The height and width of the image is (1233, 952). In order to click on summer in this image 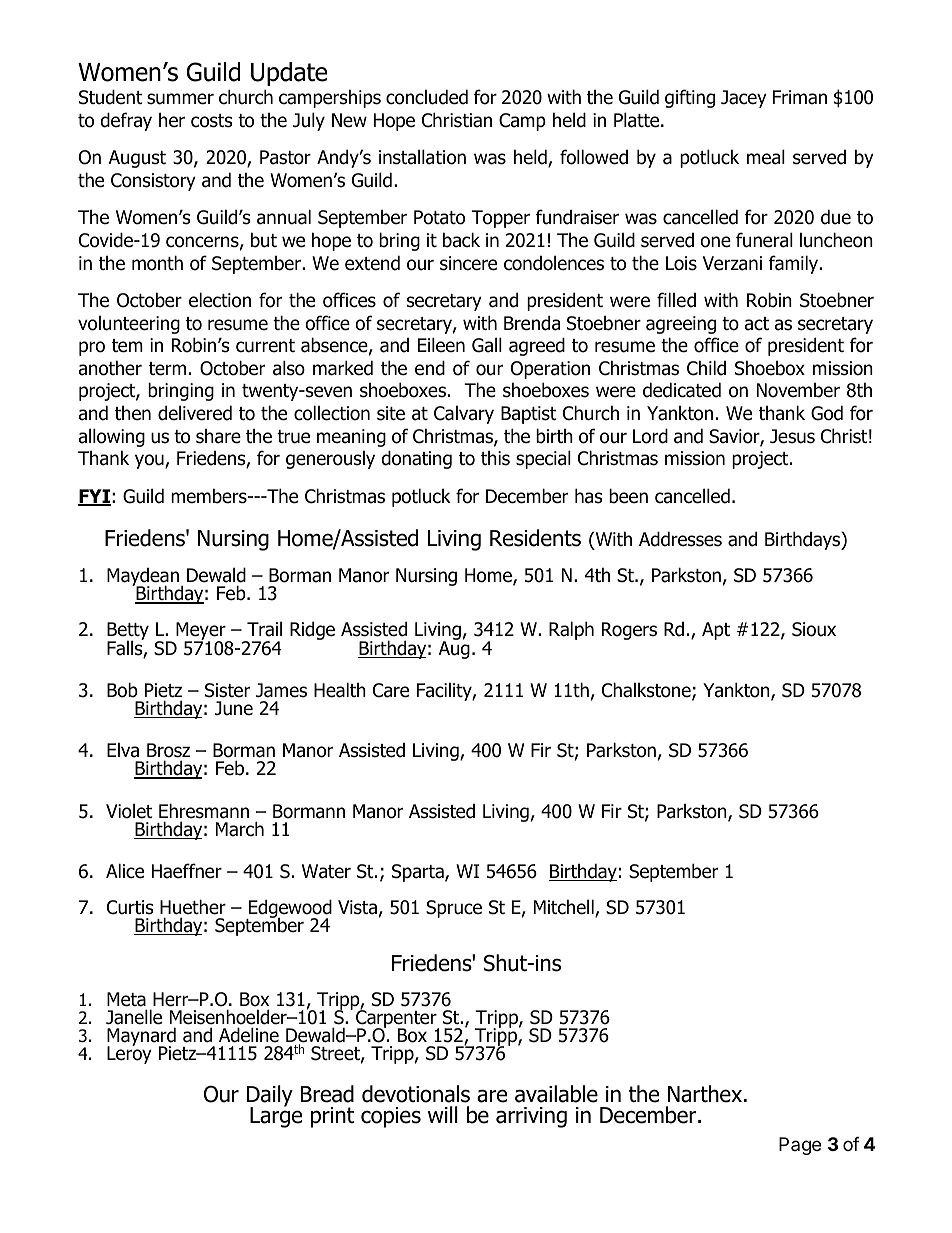, I will do `click(180, 99)`.
